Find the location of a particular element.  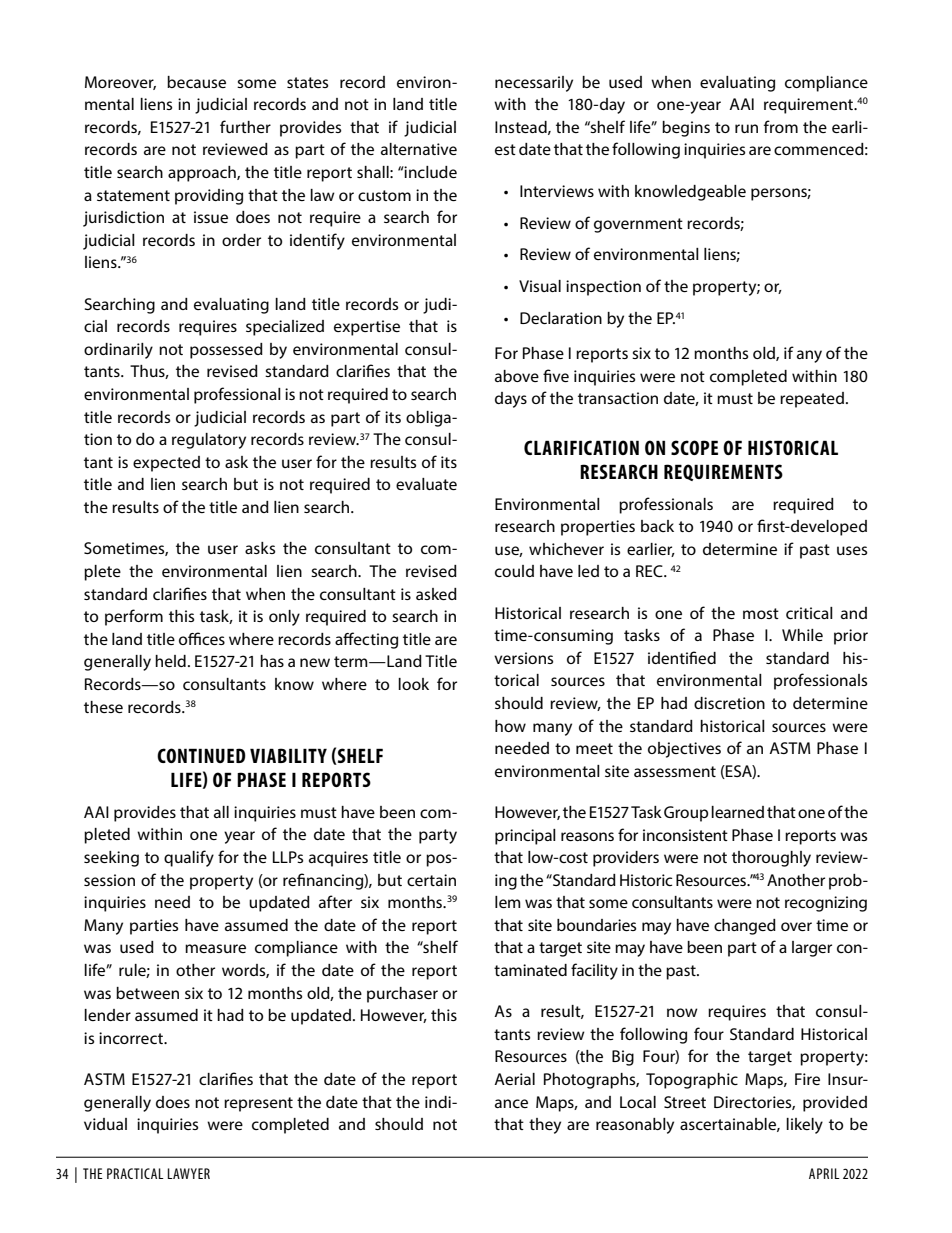

thoroughly is located at coordinates (771, 859).
